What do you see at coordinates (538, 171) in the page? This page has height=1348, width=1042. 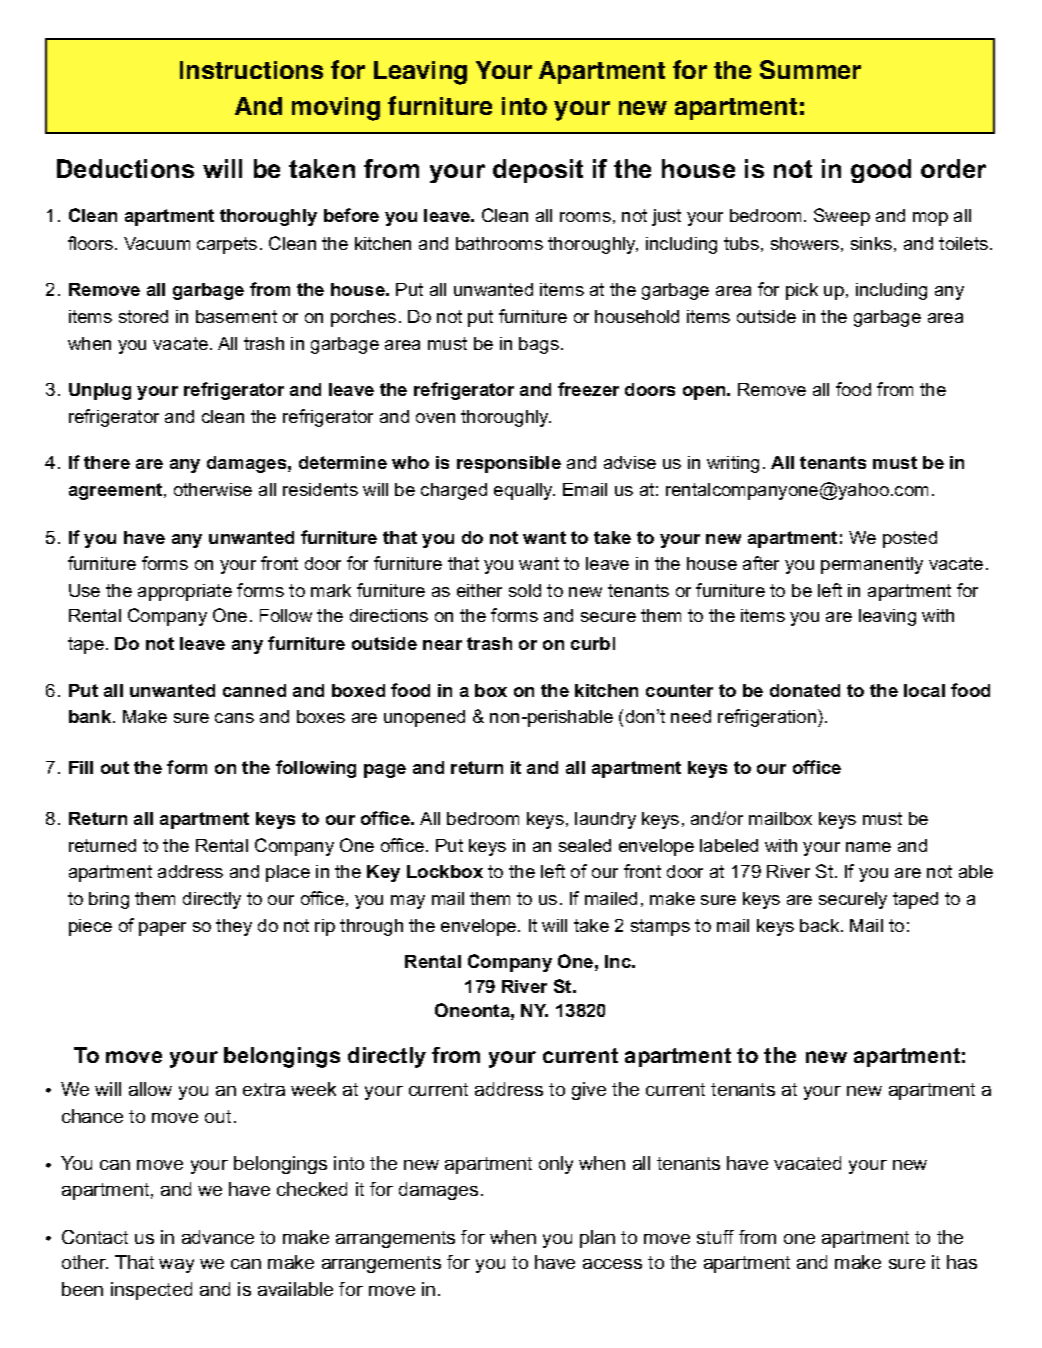 I see `deposit` at bounding box center [538, 171].
